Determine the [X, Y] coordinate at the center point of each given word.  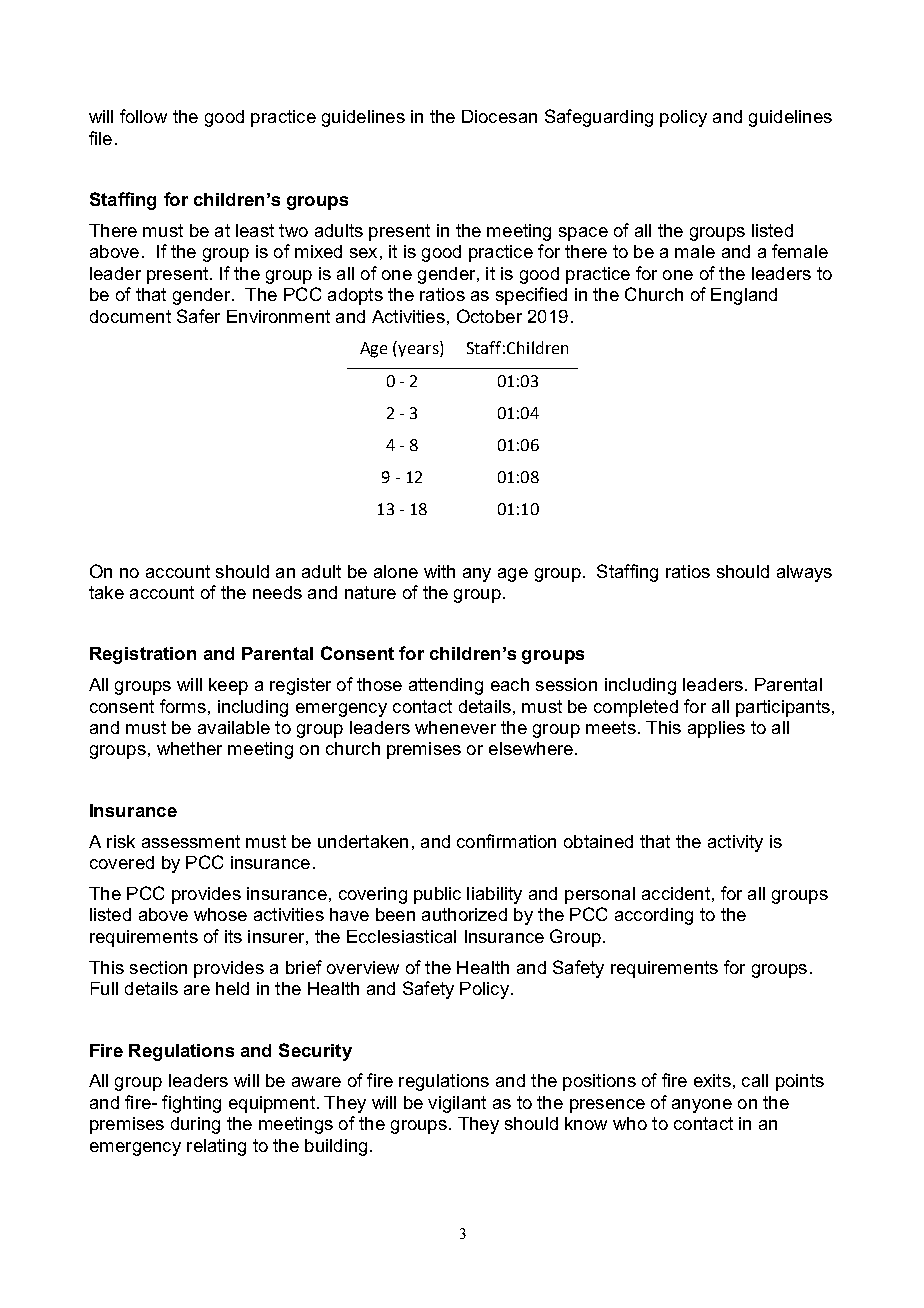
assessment [191, 841]
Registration [143, 655]
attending [446, 686]
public [437, 895]
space [583, 234]
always [804, 573]
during [195, 1125]
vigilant [457, 1104]
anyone [702, 1106]
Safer [198, 316]
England [744, 296]
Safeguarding [599, 118]
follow [143, 116]
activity [735, 843]
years [419, 351]
